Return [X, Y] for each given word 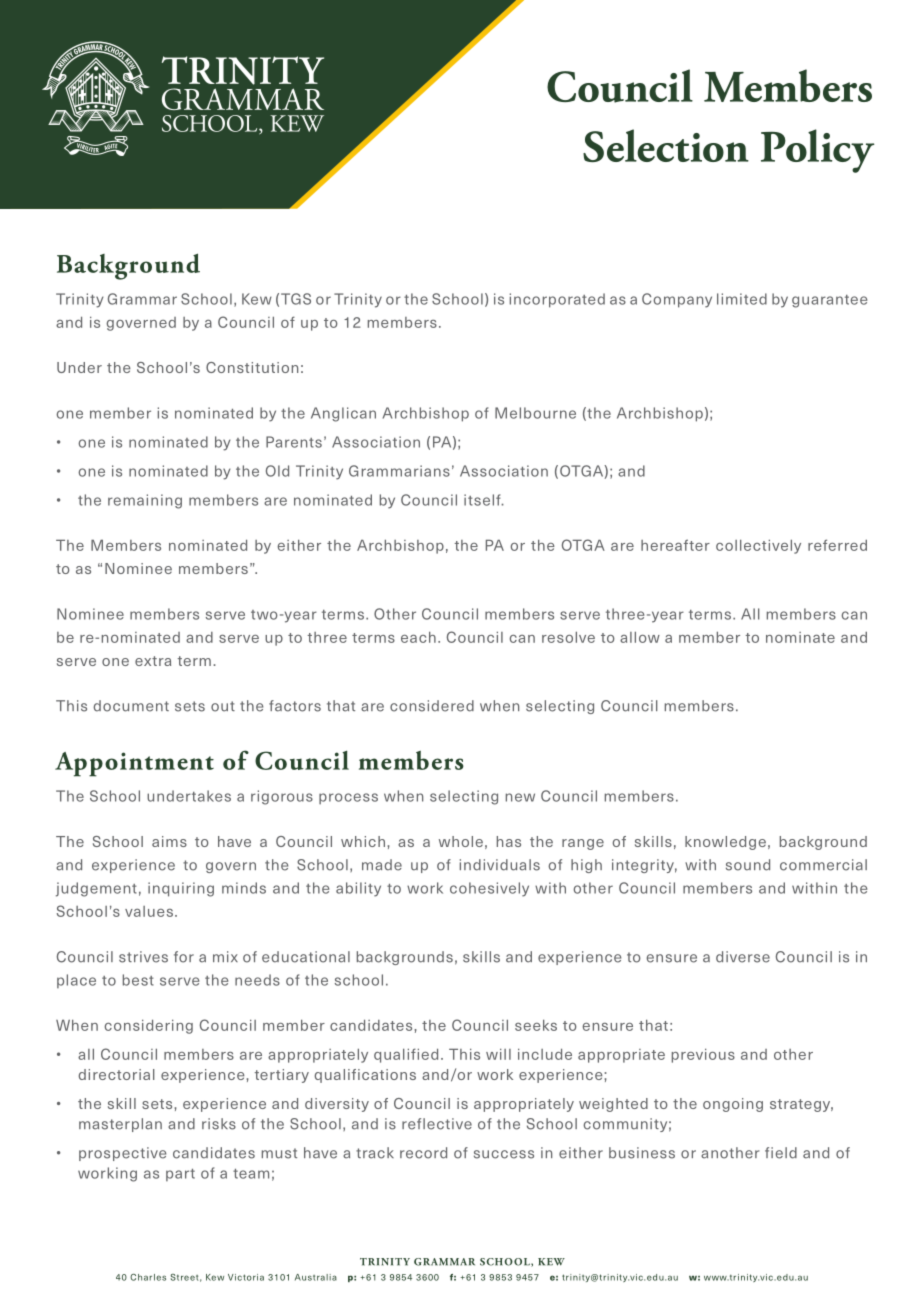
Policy [817, 151]
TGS [296, 299]
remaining [145, 501]
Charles [148, 1277]
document [131, 706]
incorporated [557, 300]
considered [432, 706]
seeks [536, 1025]
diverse [743, 957]
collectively [758, 547]
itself [483, 500]
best [138, 980]
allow [640, 637]
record [423, 1153]
